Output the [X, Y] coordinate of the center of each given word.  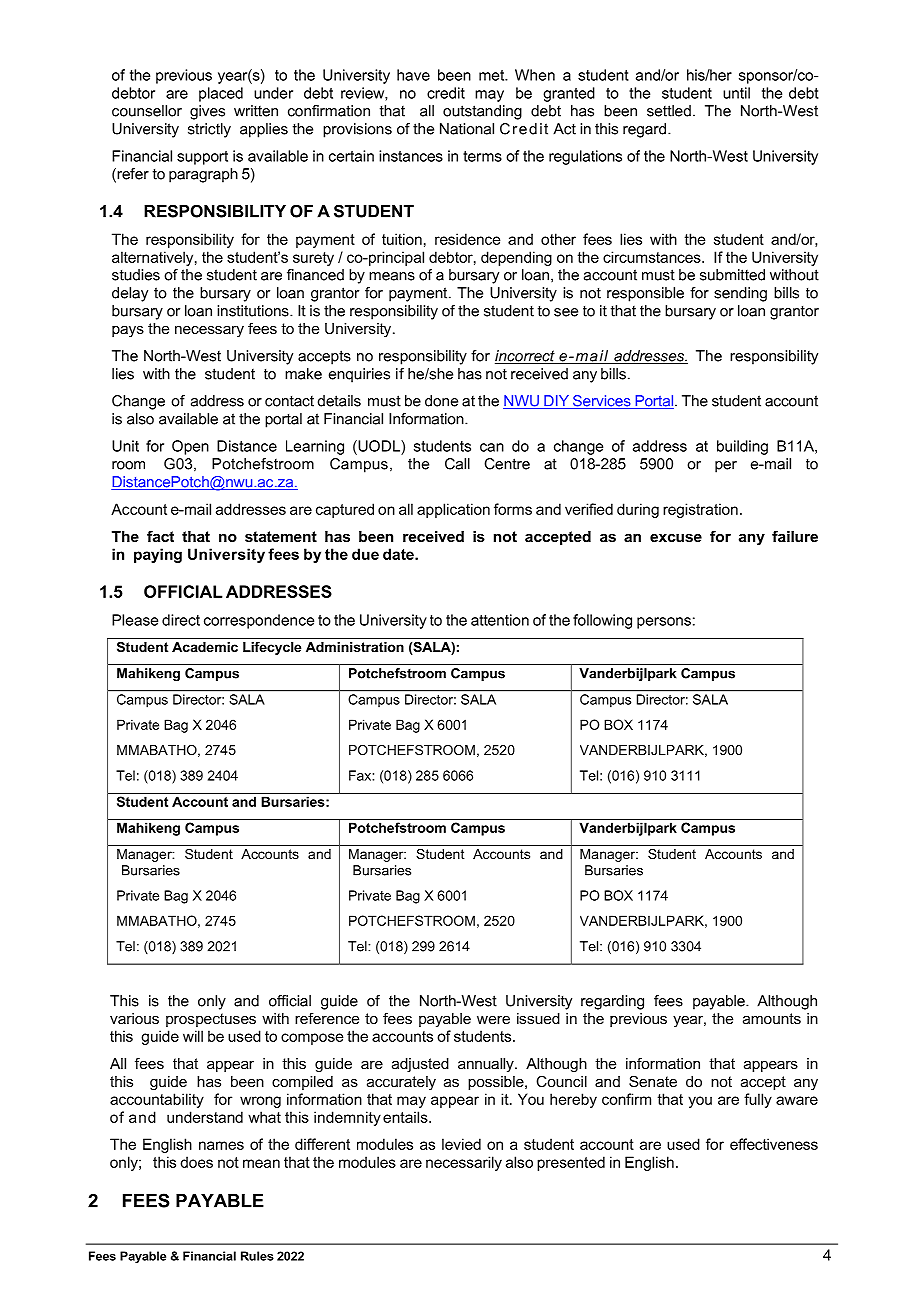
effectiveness [774, 1144]
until [736, 93]
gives [207, 112]
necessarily [464, 1163]
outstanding [482, 112]
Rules [257, 1256]
